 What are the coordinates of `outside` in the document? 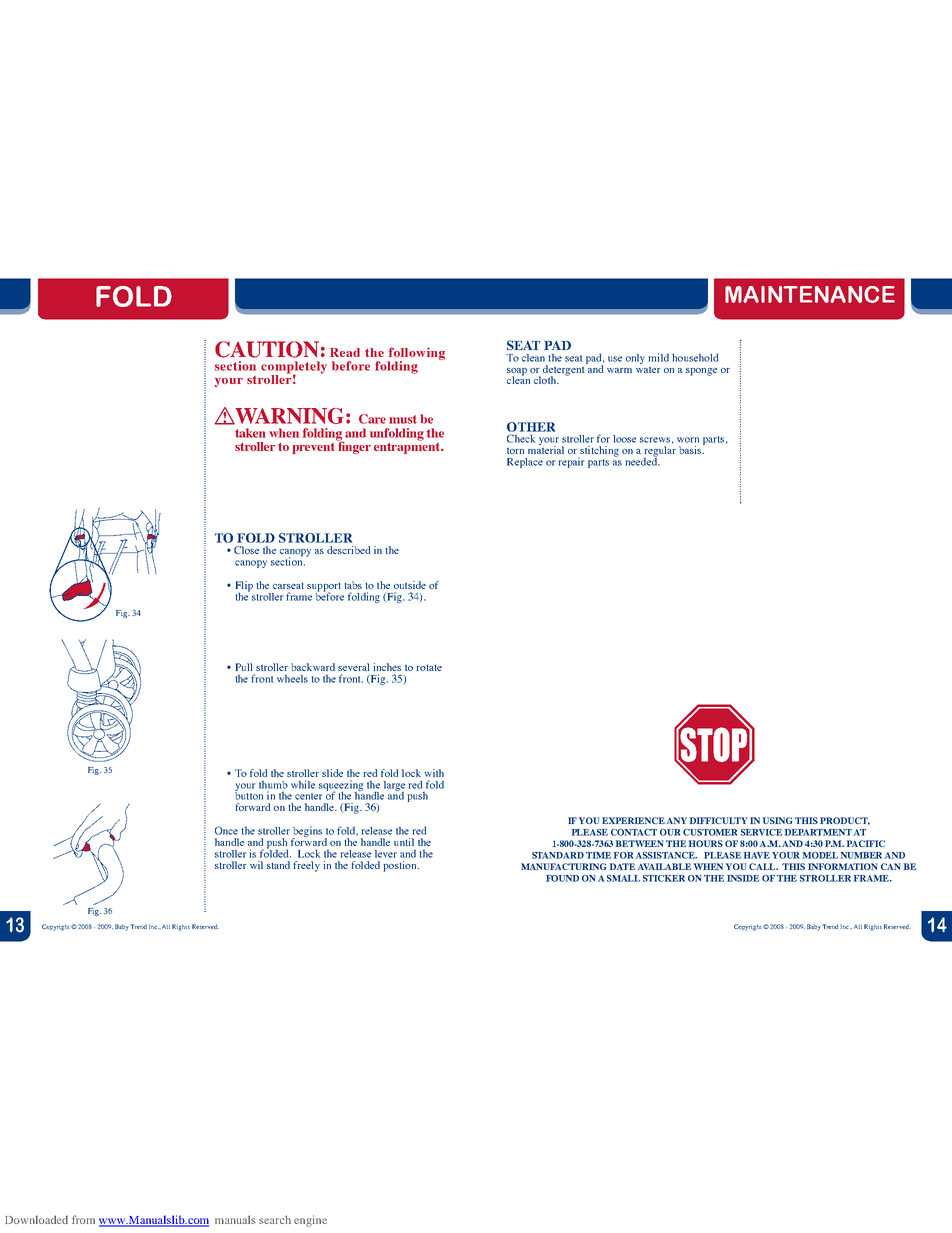 It's located at (410, 585).
